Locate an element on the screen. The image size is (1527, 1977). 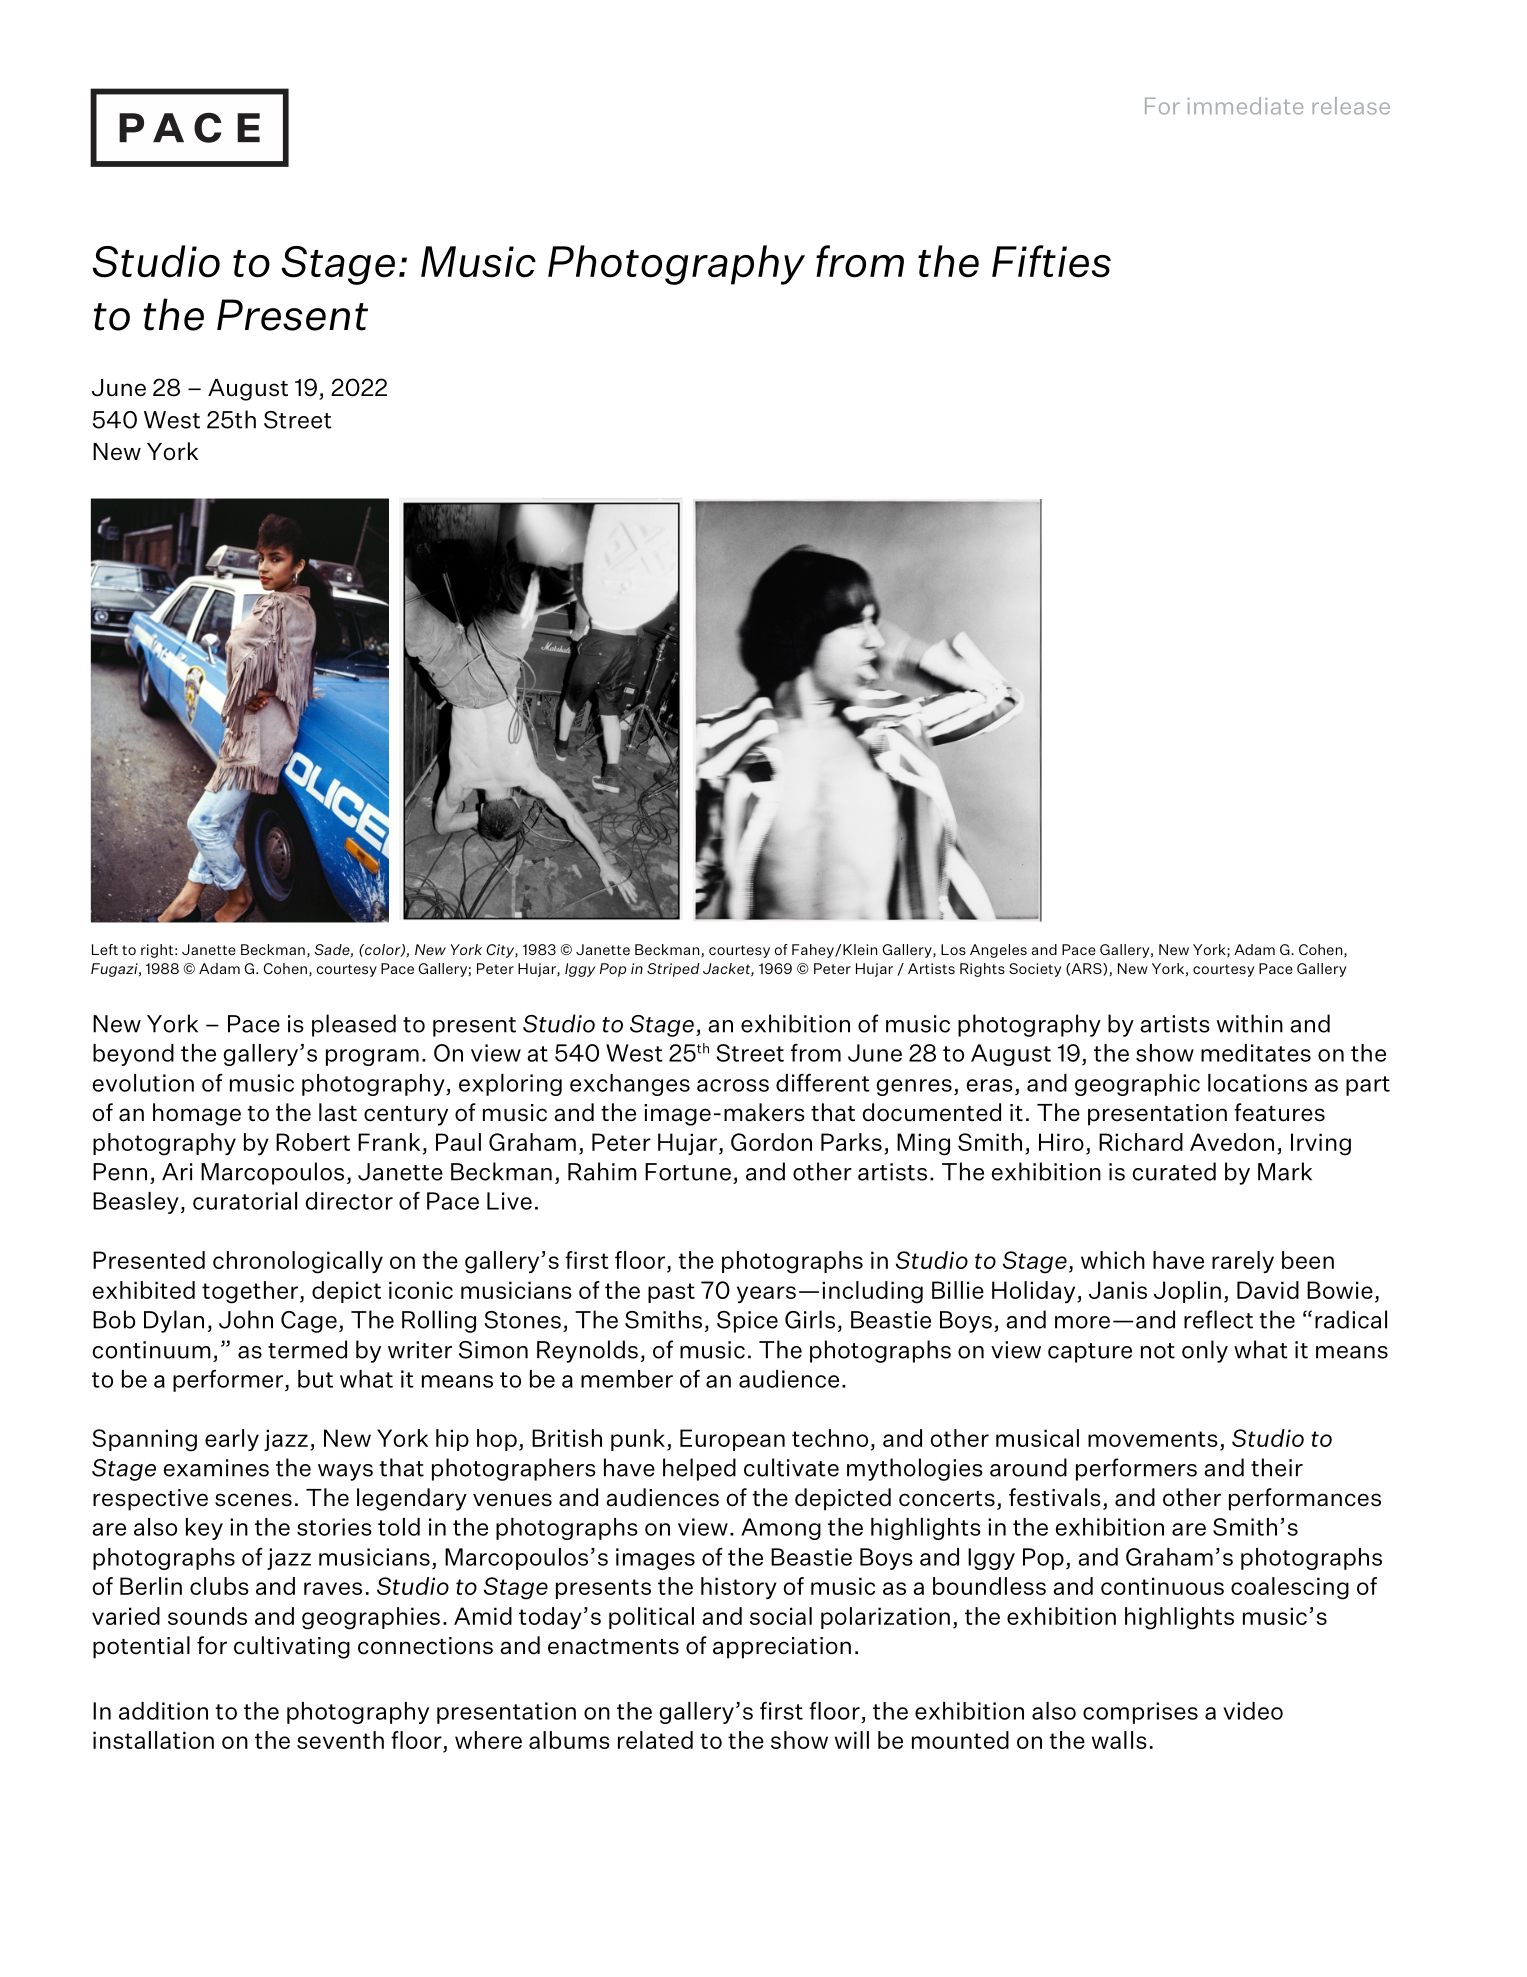
Angeles is located at coordinates (998, 951).
